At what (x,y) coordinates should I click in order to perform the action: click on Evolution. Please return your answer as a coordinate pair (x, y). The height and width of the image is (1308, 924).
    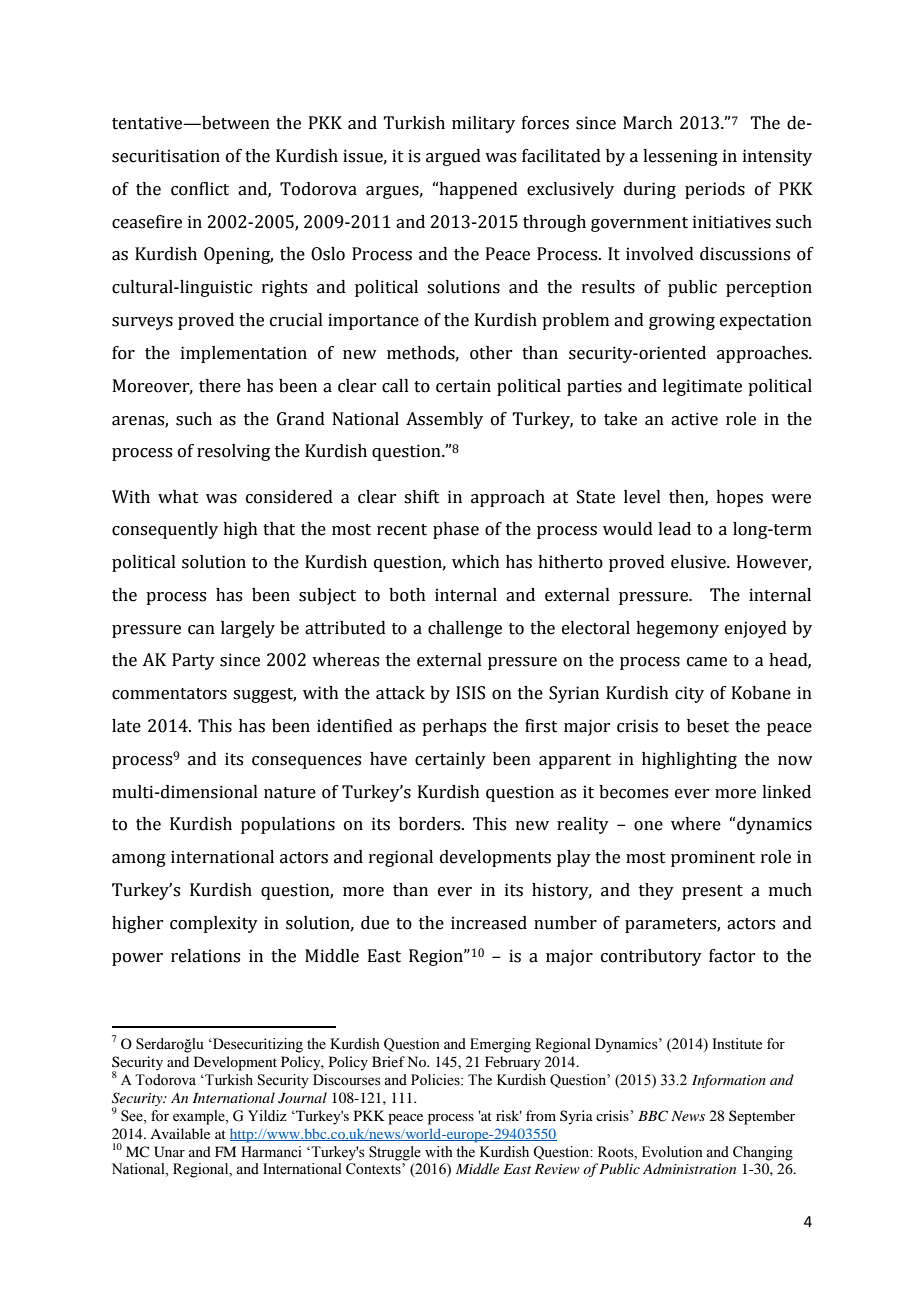
    Looking at the image, I should click on (672, 1152).
